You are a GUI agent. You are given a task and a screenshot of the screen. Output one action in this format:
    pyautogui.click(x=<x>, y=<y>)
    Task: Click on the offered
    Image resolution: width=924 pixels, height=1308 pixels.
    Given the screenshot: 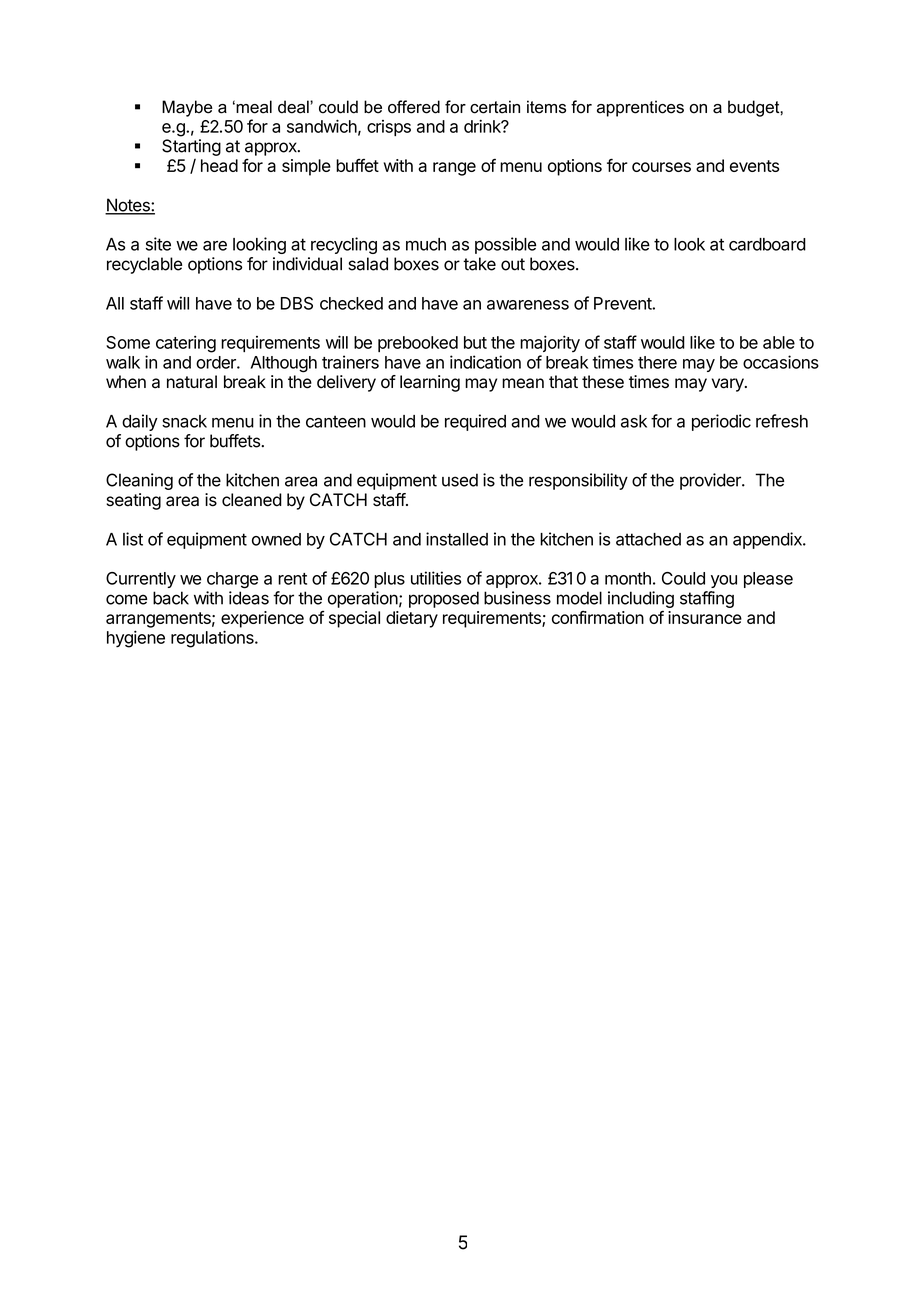 What is the action you would take?
    pyautogui.click(x=414, y=107)
